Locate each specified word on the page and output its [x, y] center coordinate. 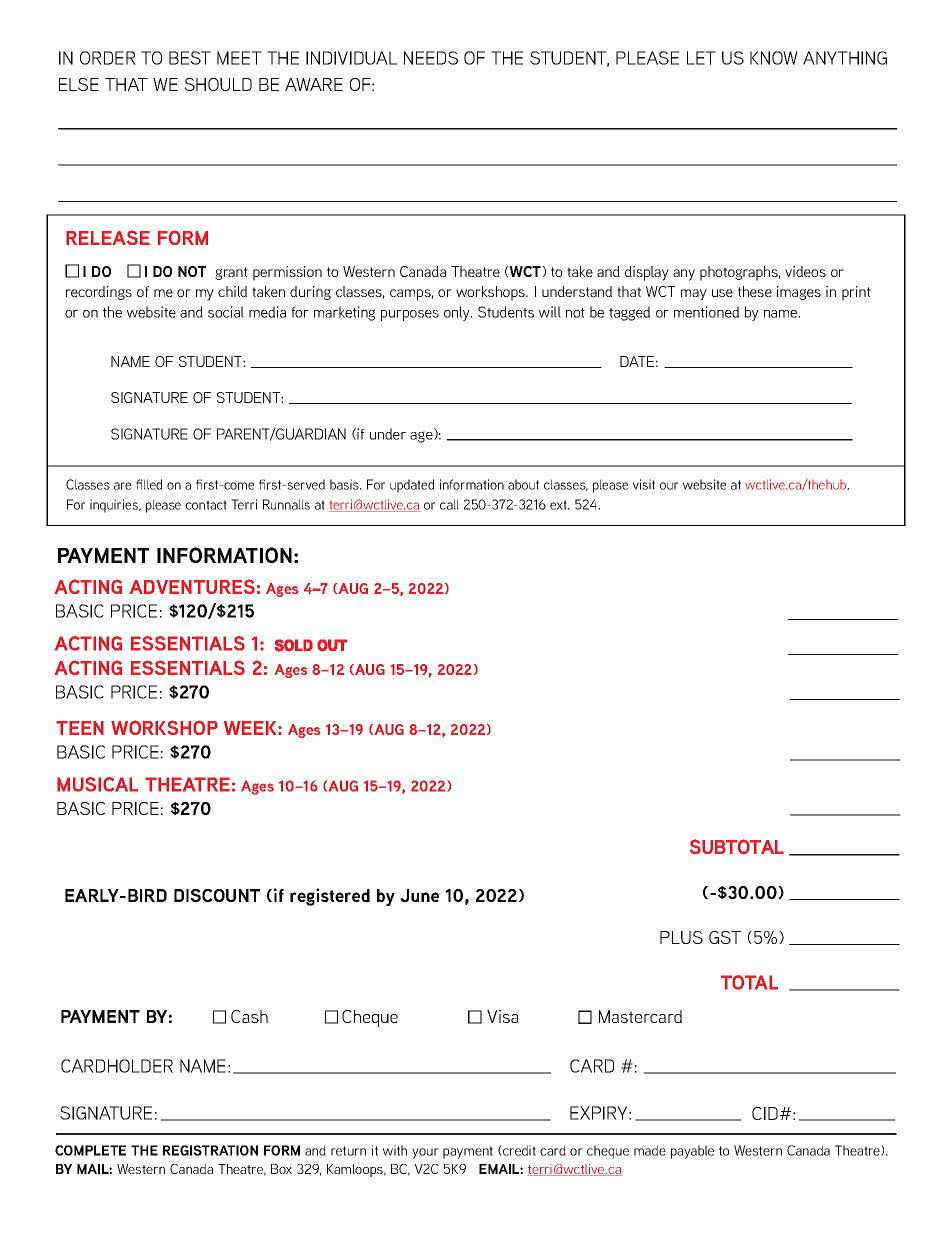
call [449, 504]
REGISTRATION [210, 1150]
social [226, 312]
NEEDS [431, 58]
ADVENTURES [192, 586]
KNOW [774, 58]
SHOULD [218, 84]
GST [725, 937]
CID [765, 1113]
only [458, 313]
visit [644, 484]
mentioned [706, 312]
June [419, 895]
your [425, 1153]
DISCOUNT [217, 895]
